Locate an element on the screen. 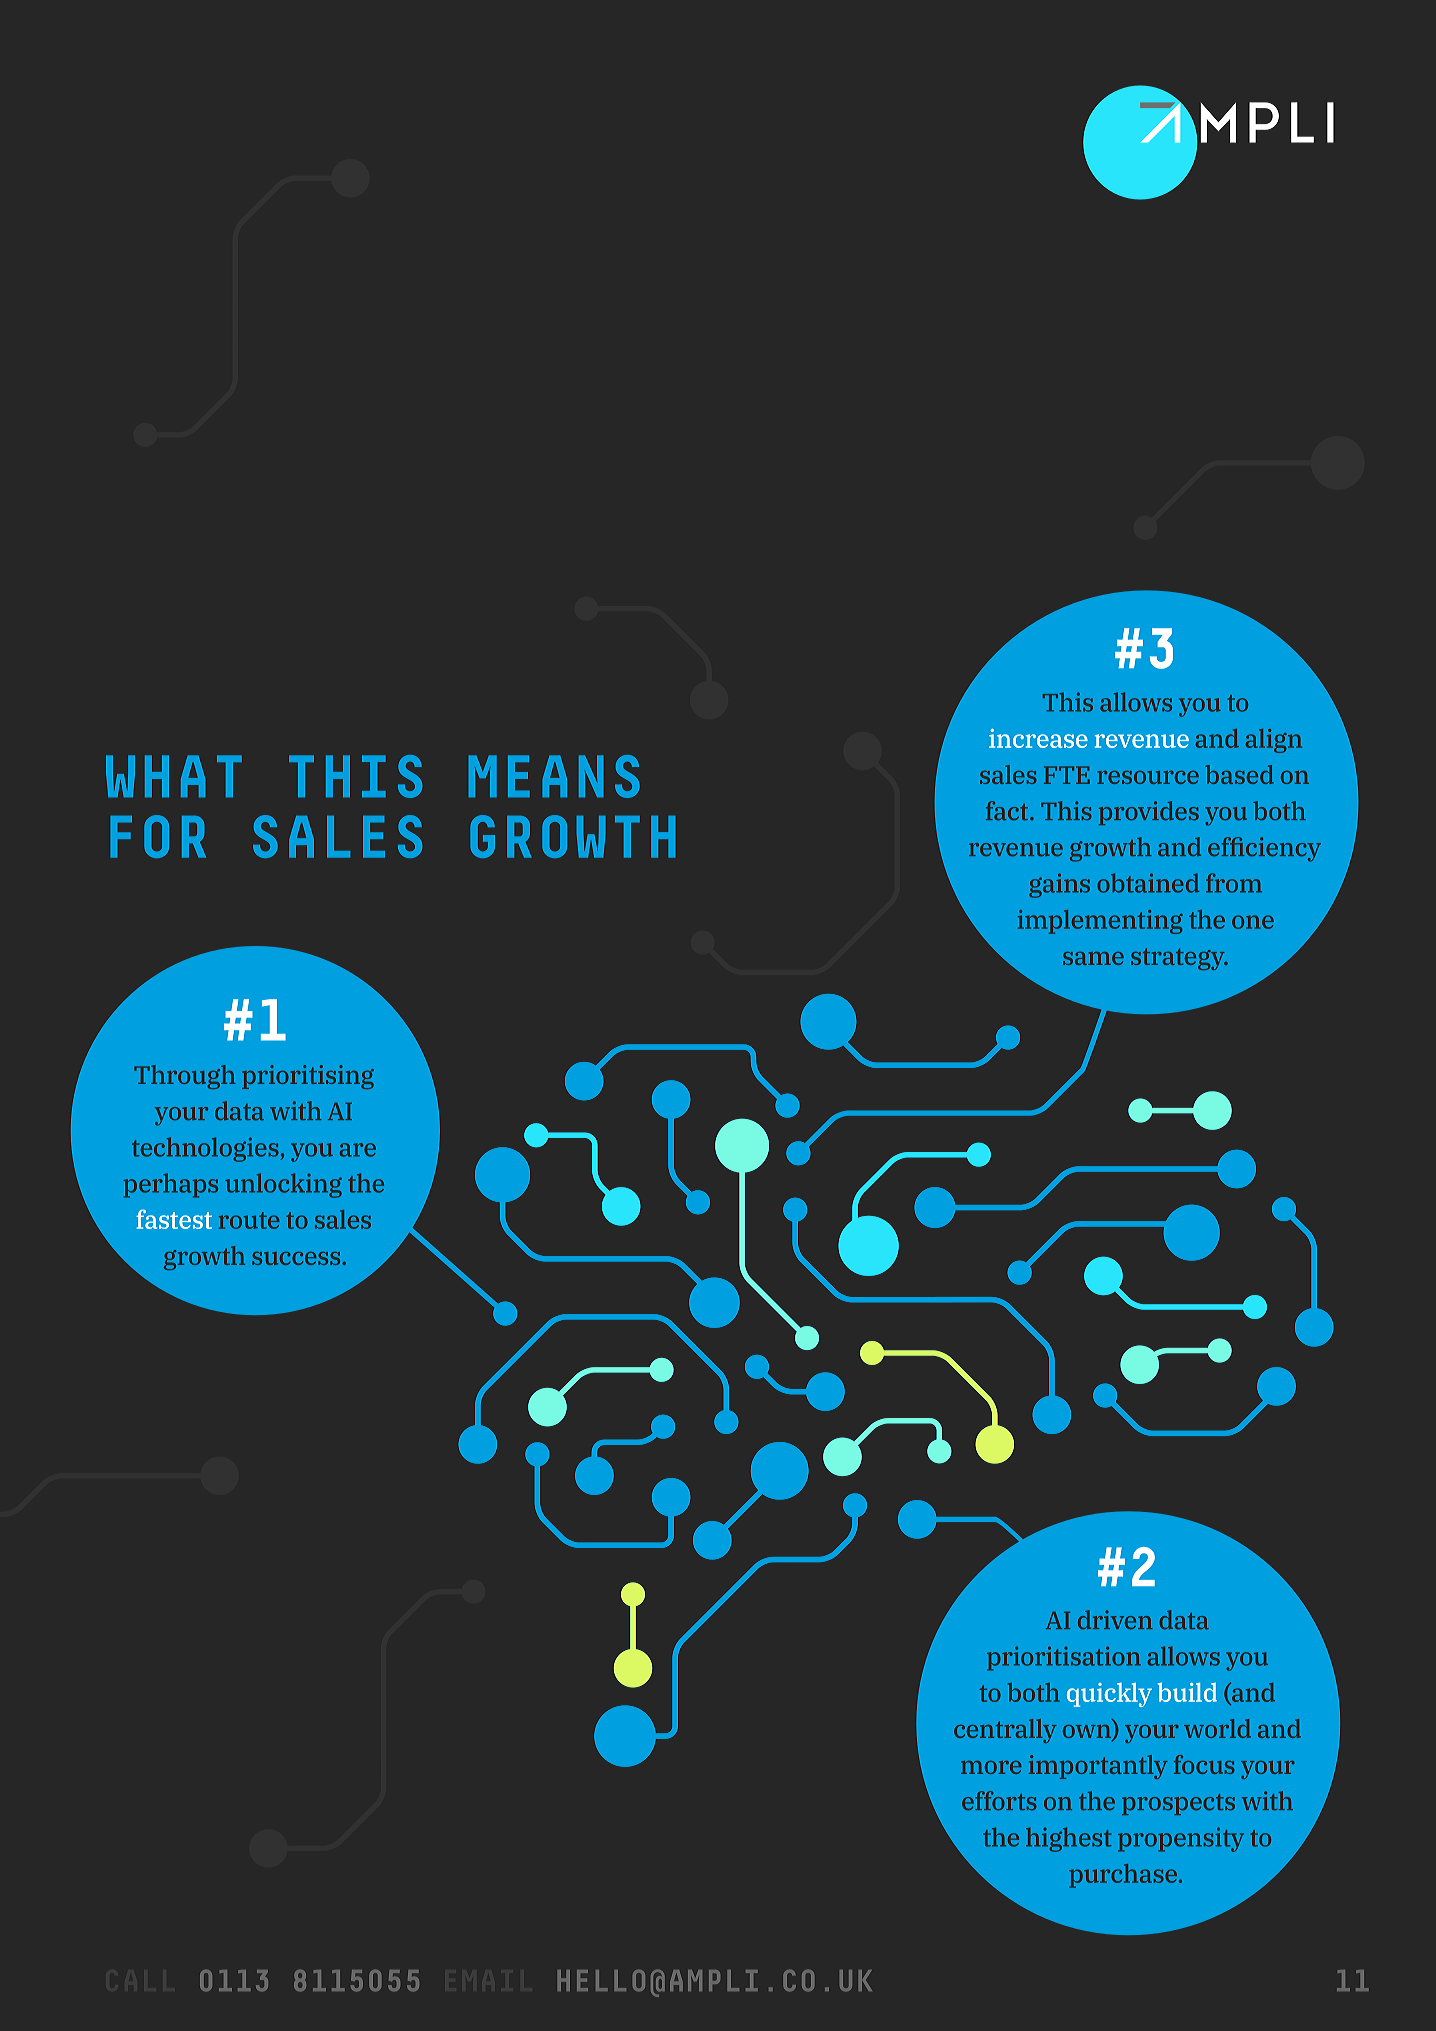  more is located at coordinates (991, 1767).
